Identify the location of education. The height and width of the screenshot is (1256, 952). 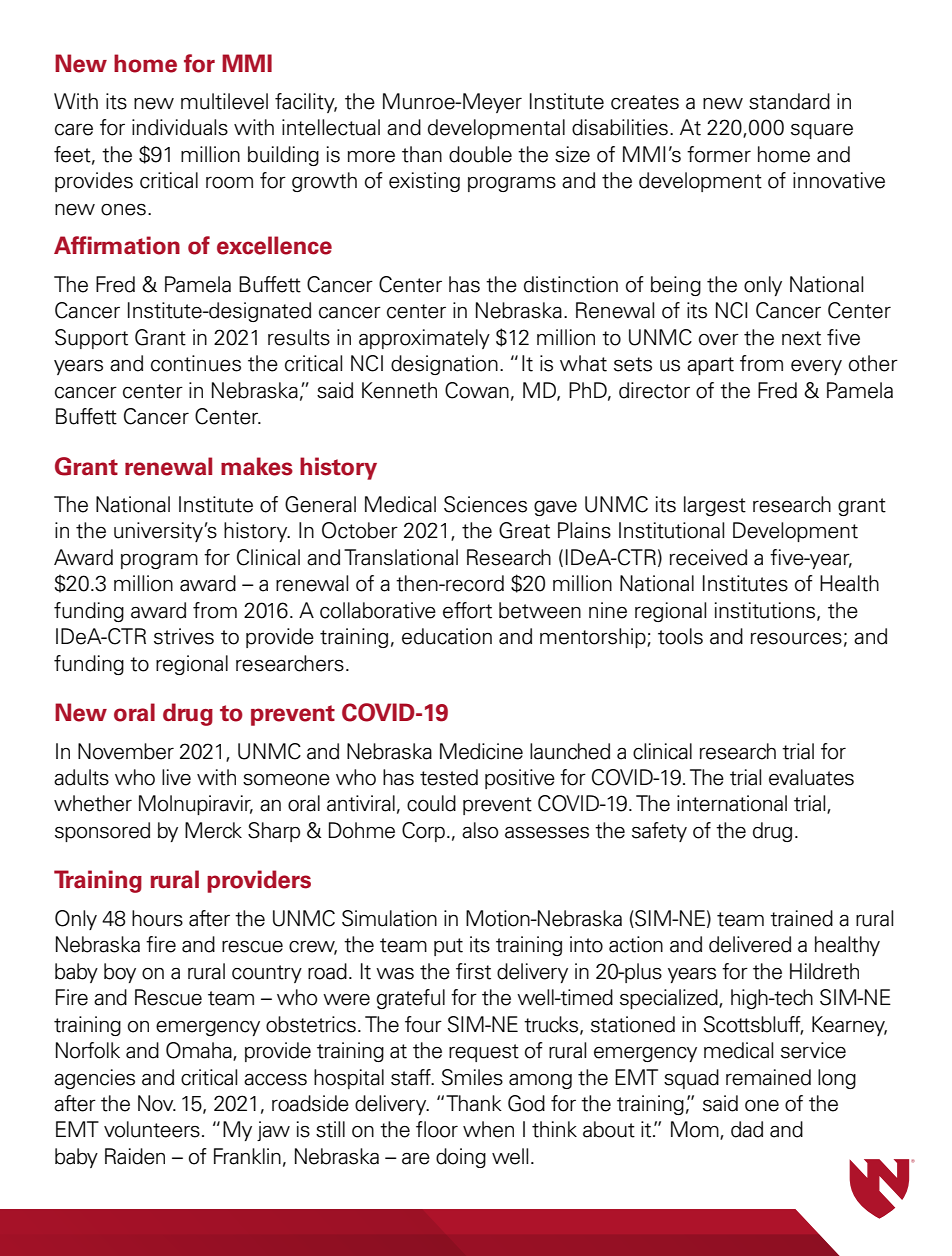
(447, 636).
